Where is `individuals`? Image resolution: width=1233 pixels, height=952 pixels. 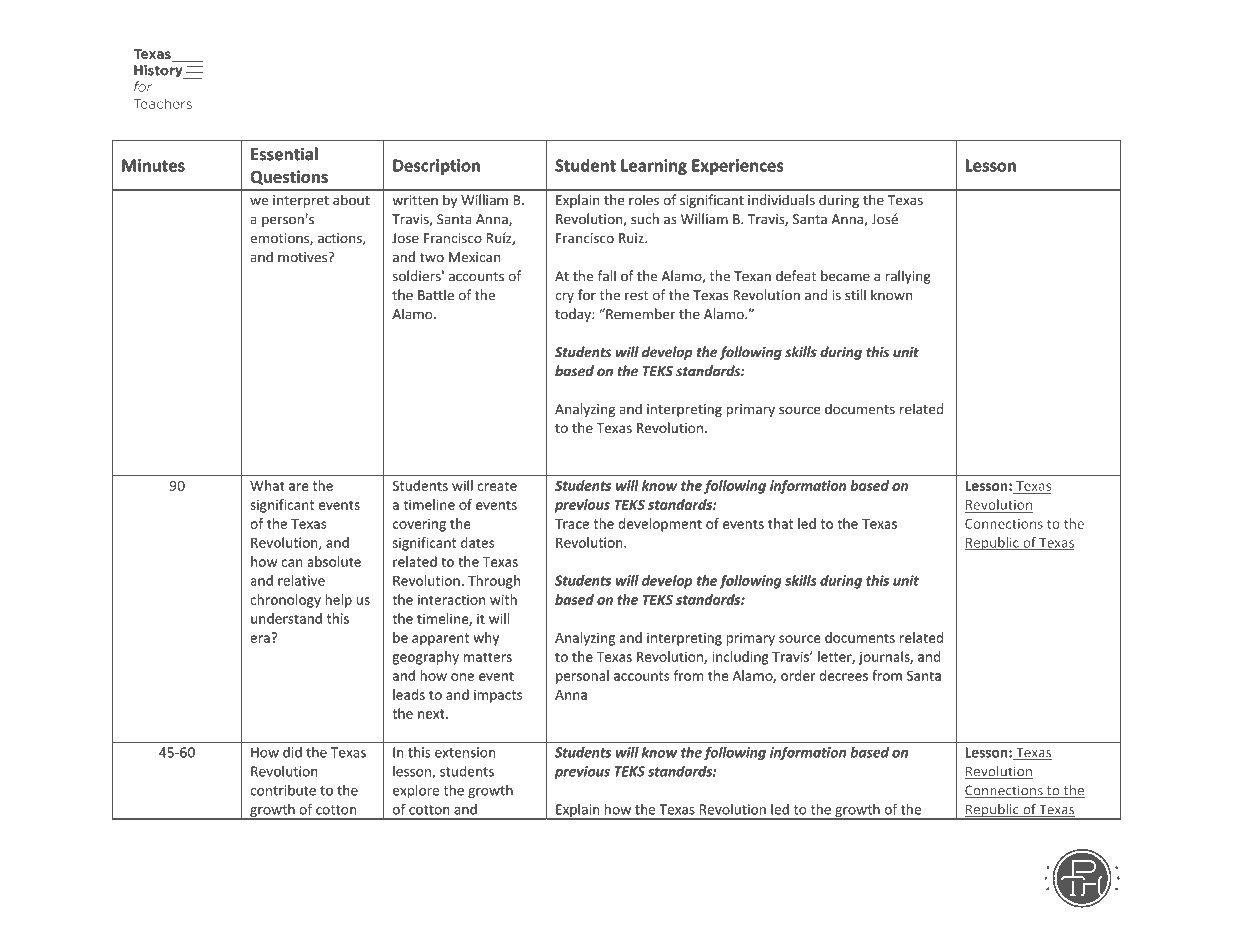
individuals is located at coordinates (781, 200).
